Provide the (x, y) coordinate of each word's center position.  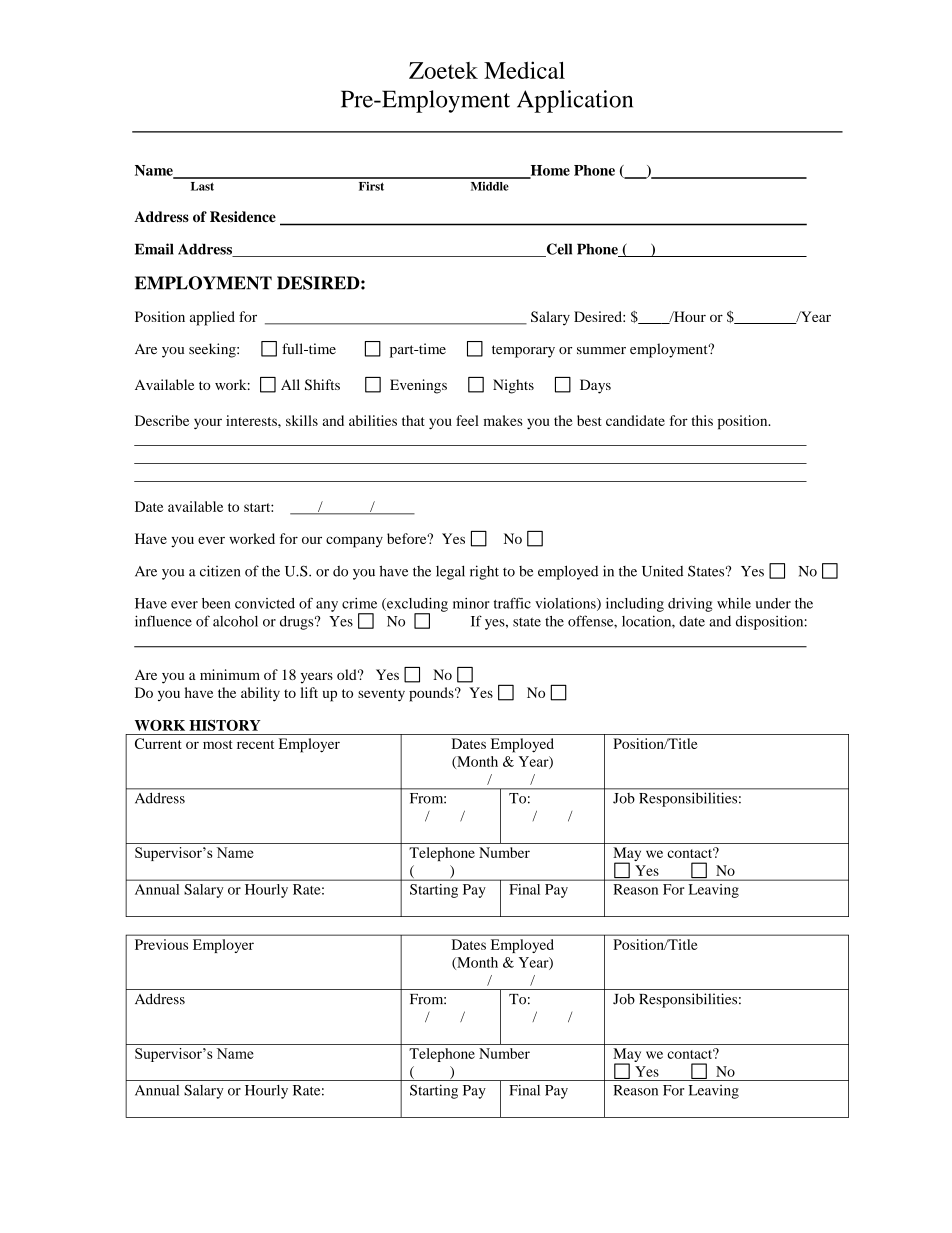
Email (154, 249)
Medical (524, 70)
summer (601, 350)
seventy (381, 695)
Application (575, 101)
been (216, 603)
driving (690, 605)
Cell (558, 250)
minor (471, 603)
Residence (243, 216)
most (218, 744)
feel (467, 420)
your (208, 423)
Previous (161, 944)
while (734, 603)
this (702, 420)
